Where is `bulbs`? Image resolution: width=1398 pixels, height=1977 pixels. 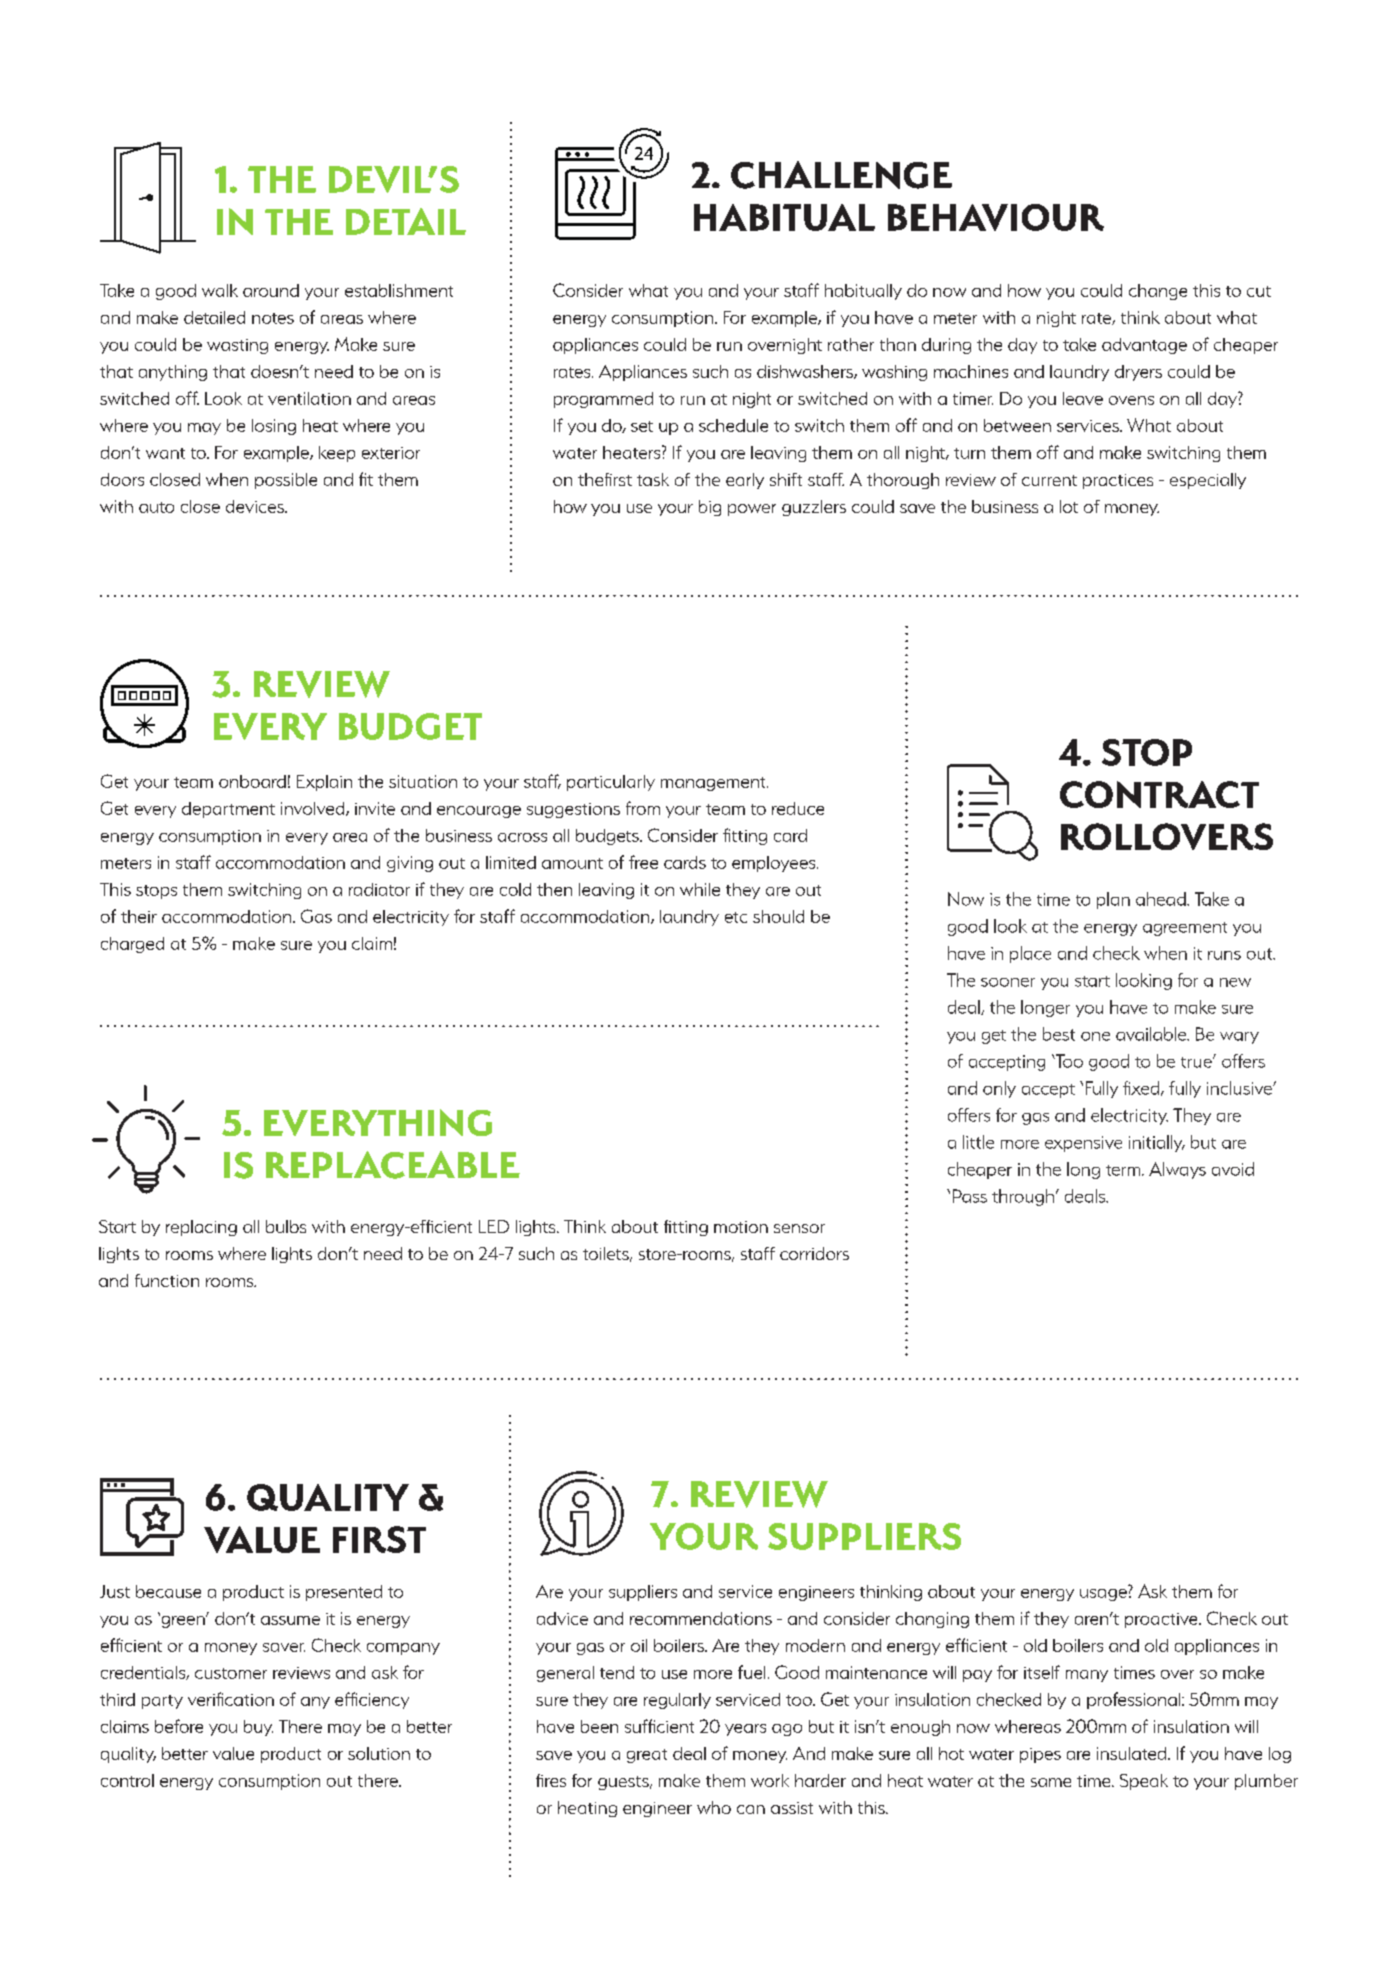
bulbs is located at coordinates (286, 1226).
